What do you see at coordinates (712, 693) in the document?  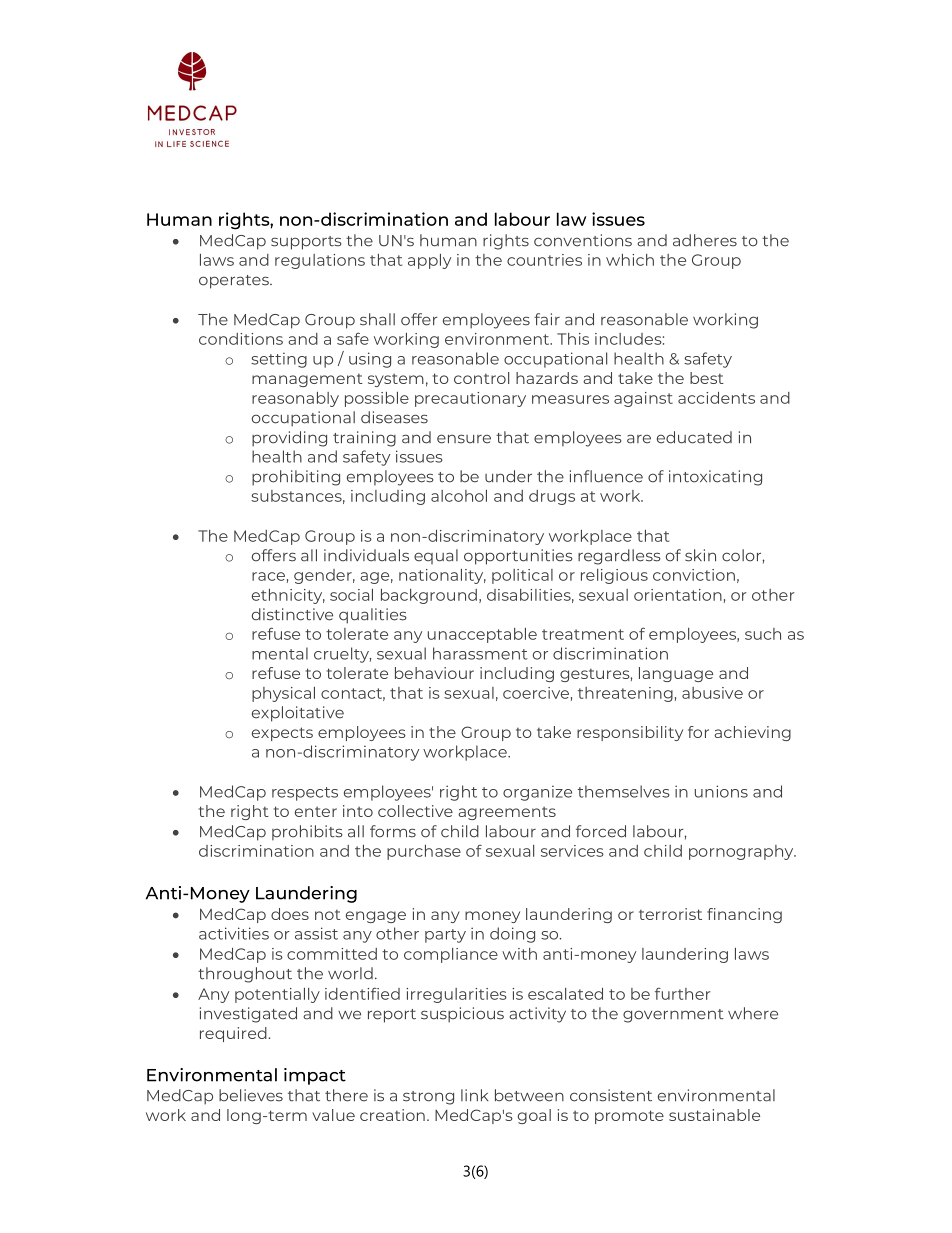 I see `abusive` at bounding box center [712, 693].
